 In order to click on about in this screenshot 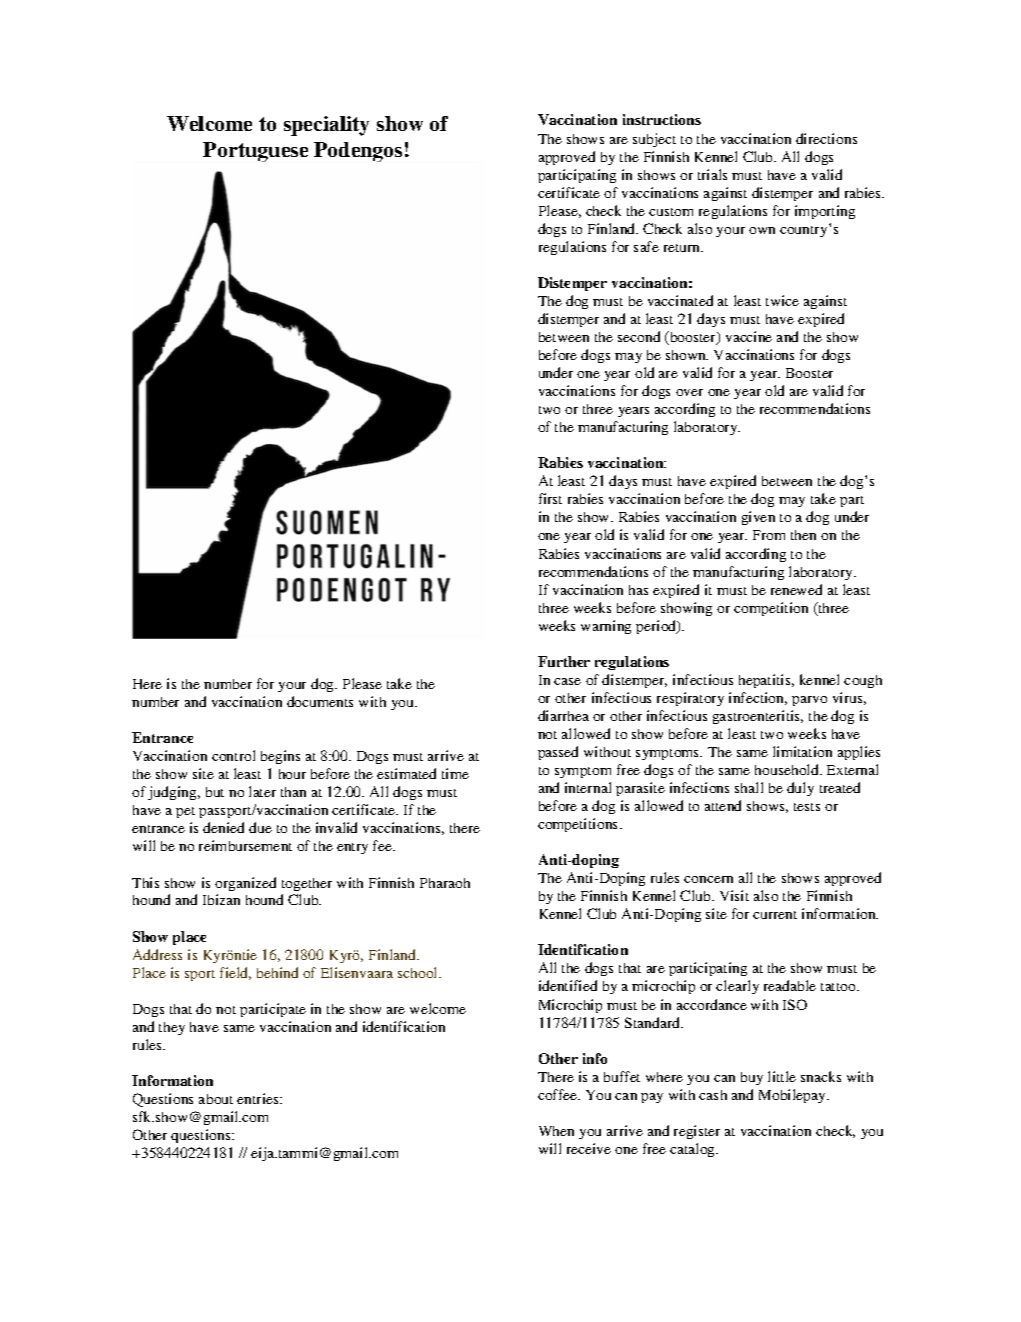, I will do `click(216, 1099)`.
